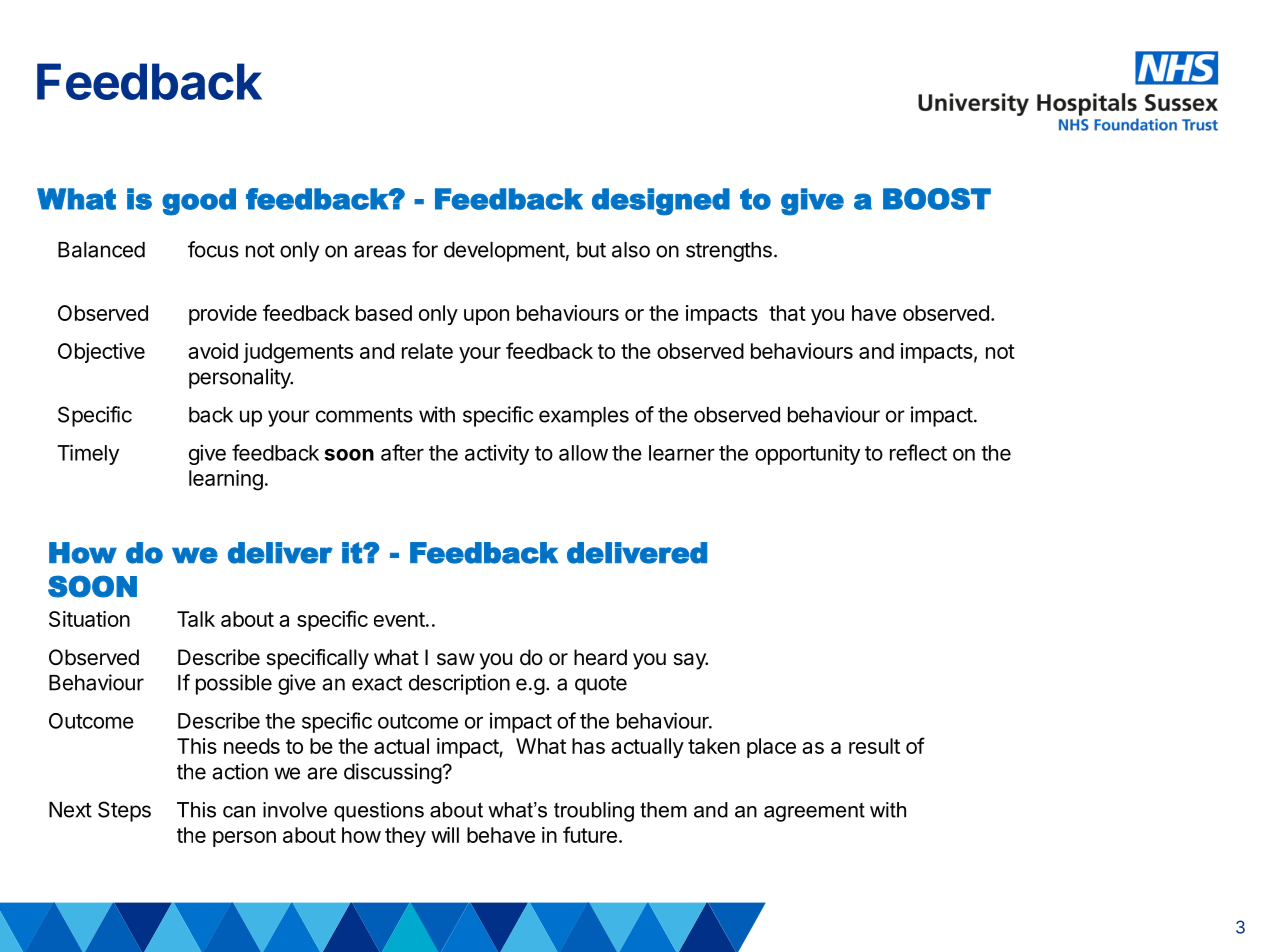 The image size is (1270, 952). What do you see at coordinates (88, 454) in the screenshot?
I see `Timely` at bounding box center [88, 454].
